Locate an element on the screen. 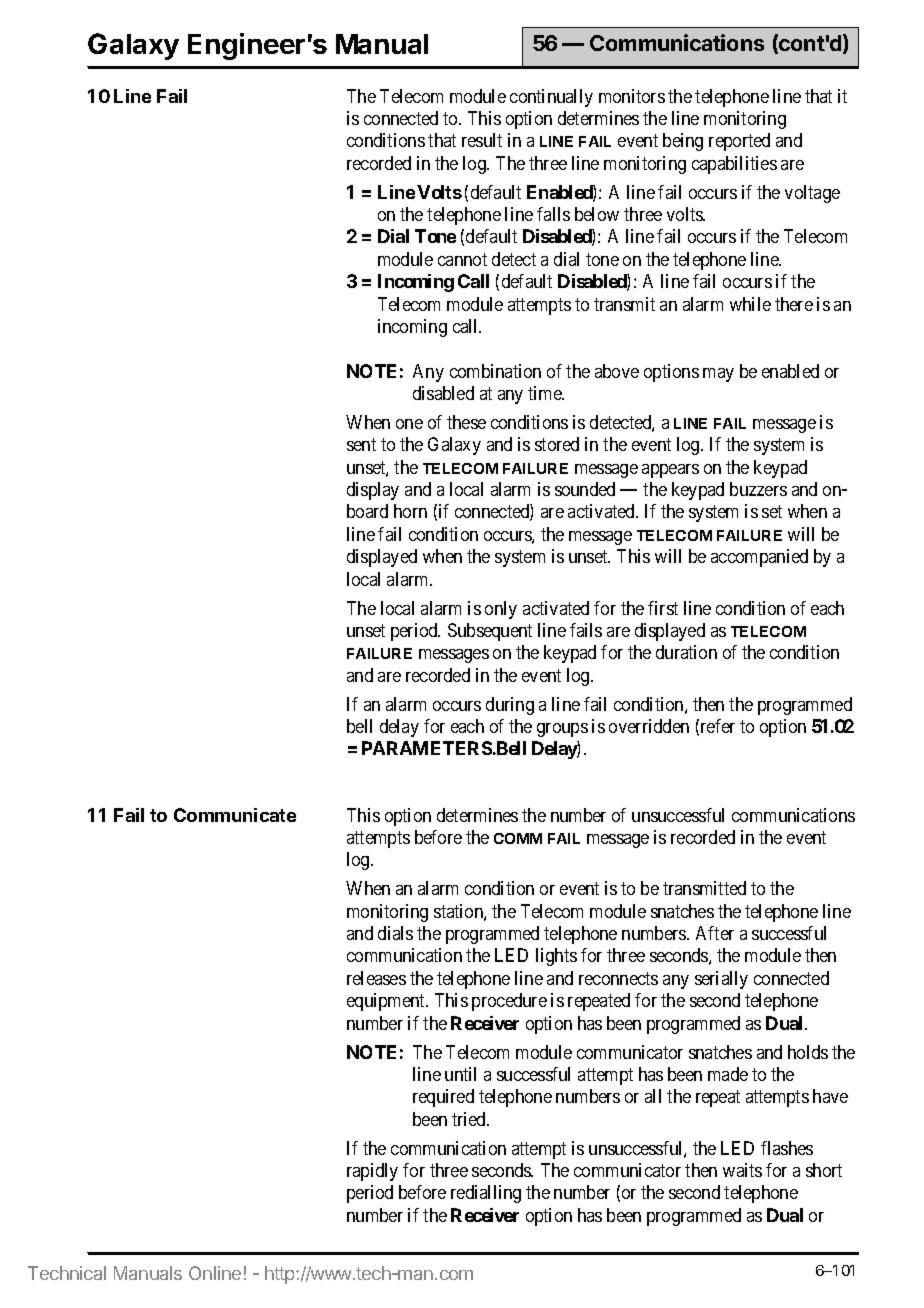  may is located at coordinates (718, 375).
